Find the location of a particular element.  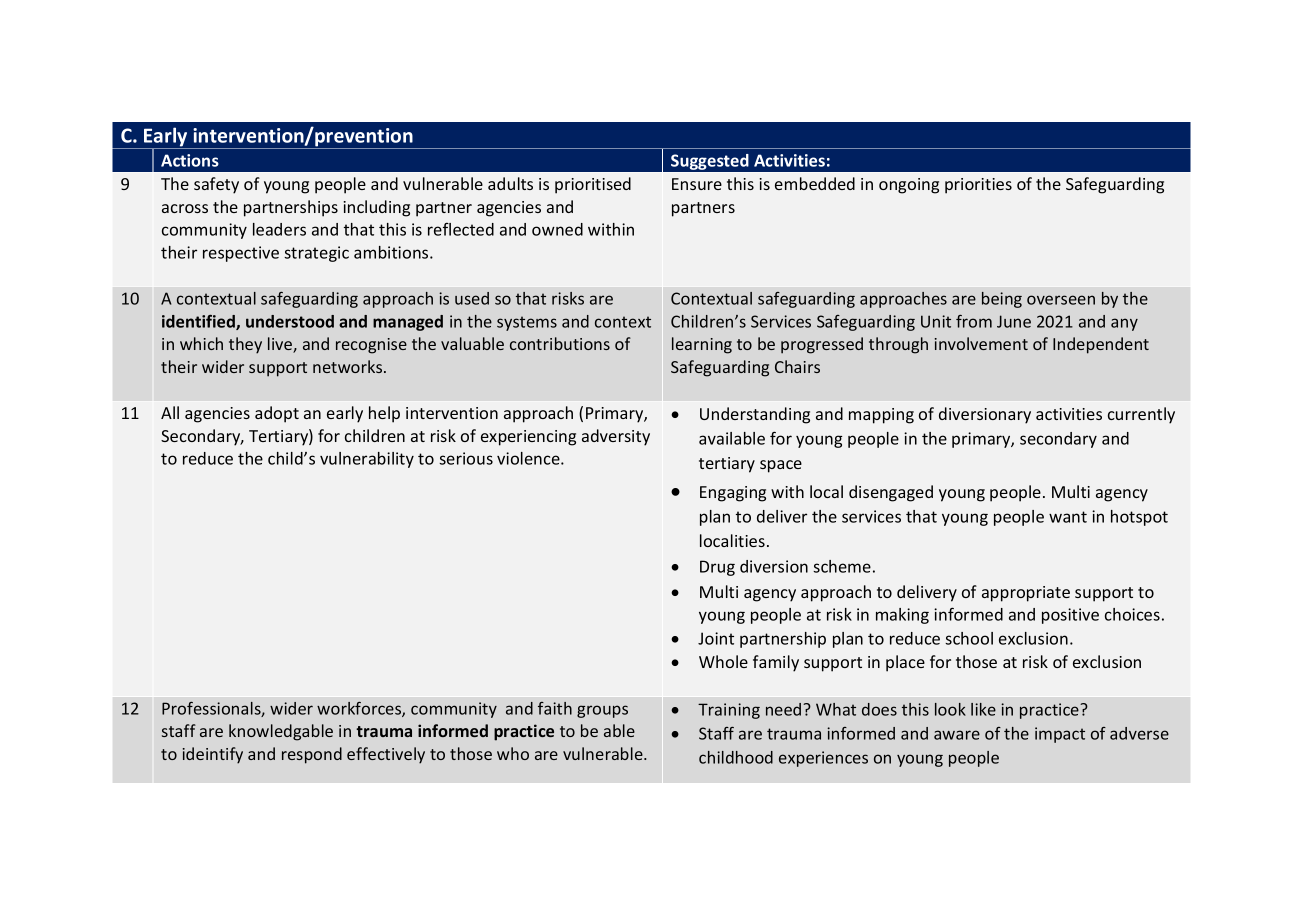

learning is located at coordinates (702, 345).
